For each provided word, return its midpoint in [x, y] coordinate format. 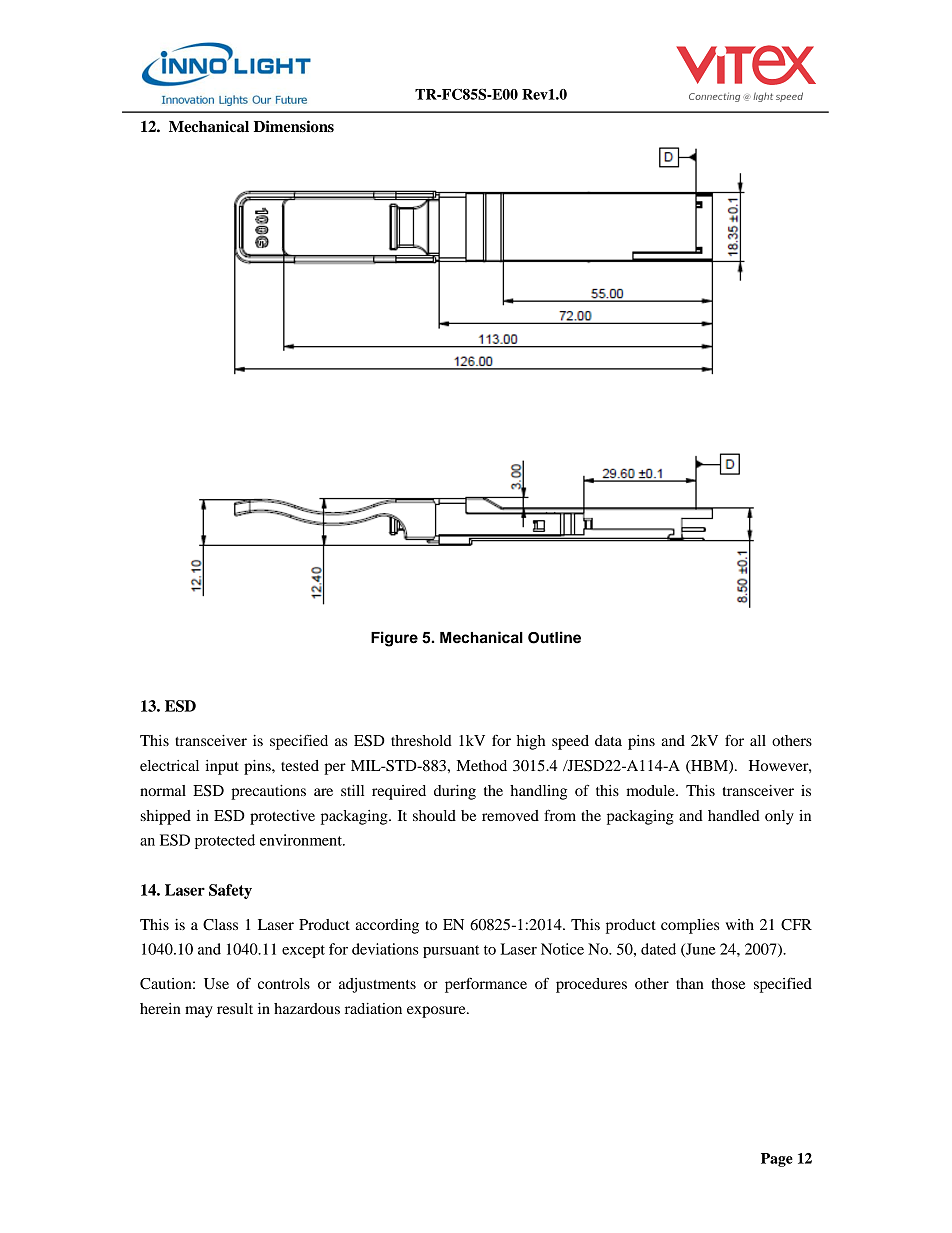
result [235, 1008]
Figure [394, 639]
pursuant [451, 951]
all [758, 740]
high [531, 742]
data [608, 740]
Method [482, 765]
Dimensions [294, 126]
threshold [421, 740]
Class [220, 925]
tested [300, 765]
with [740, 924]
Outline [554, 637]
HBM [709, 766]
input [222, 767]
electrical [169, 765]
